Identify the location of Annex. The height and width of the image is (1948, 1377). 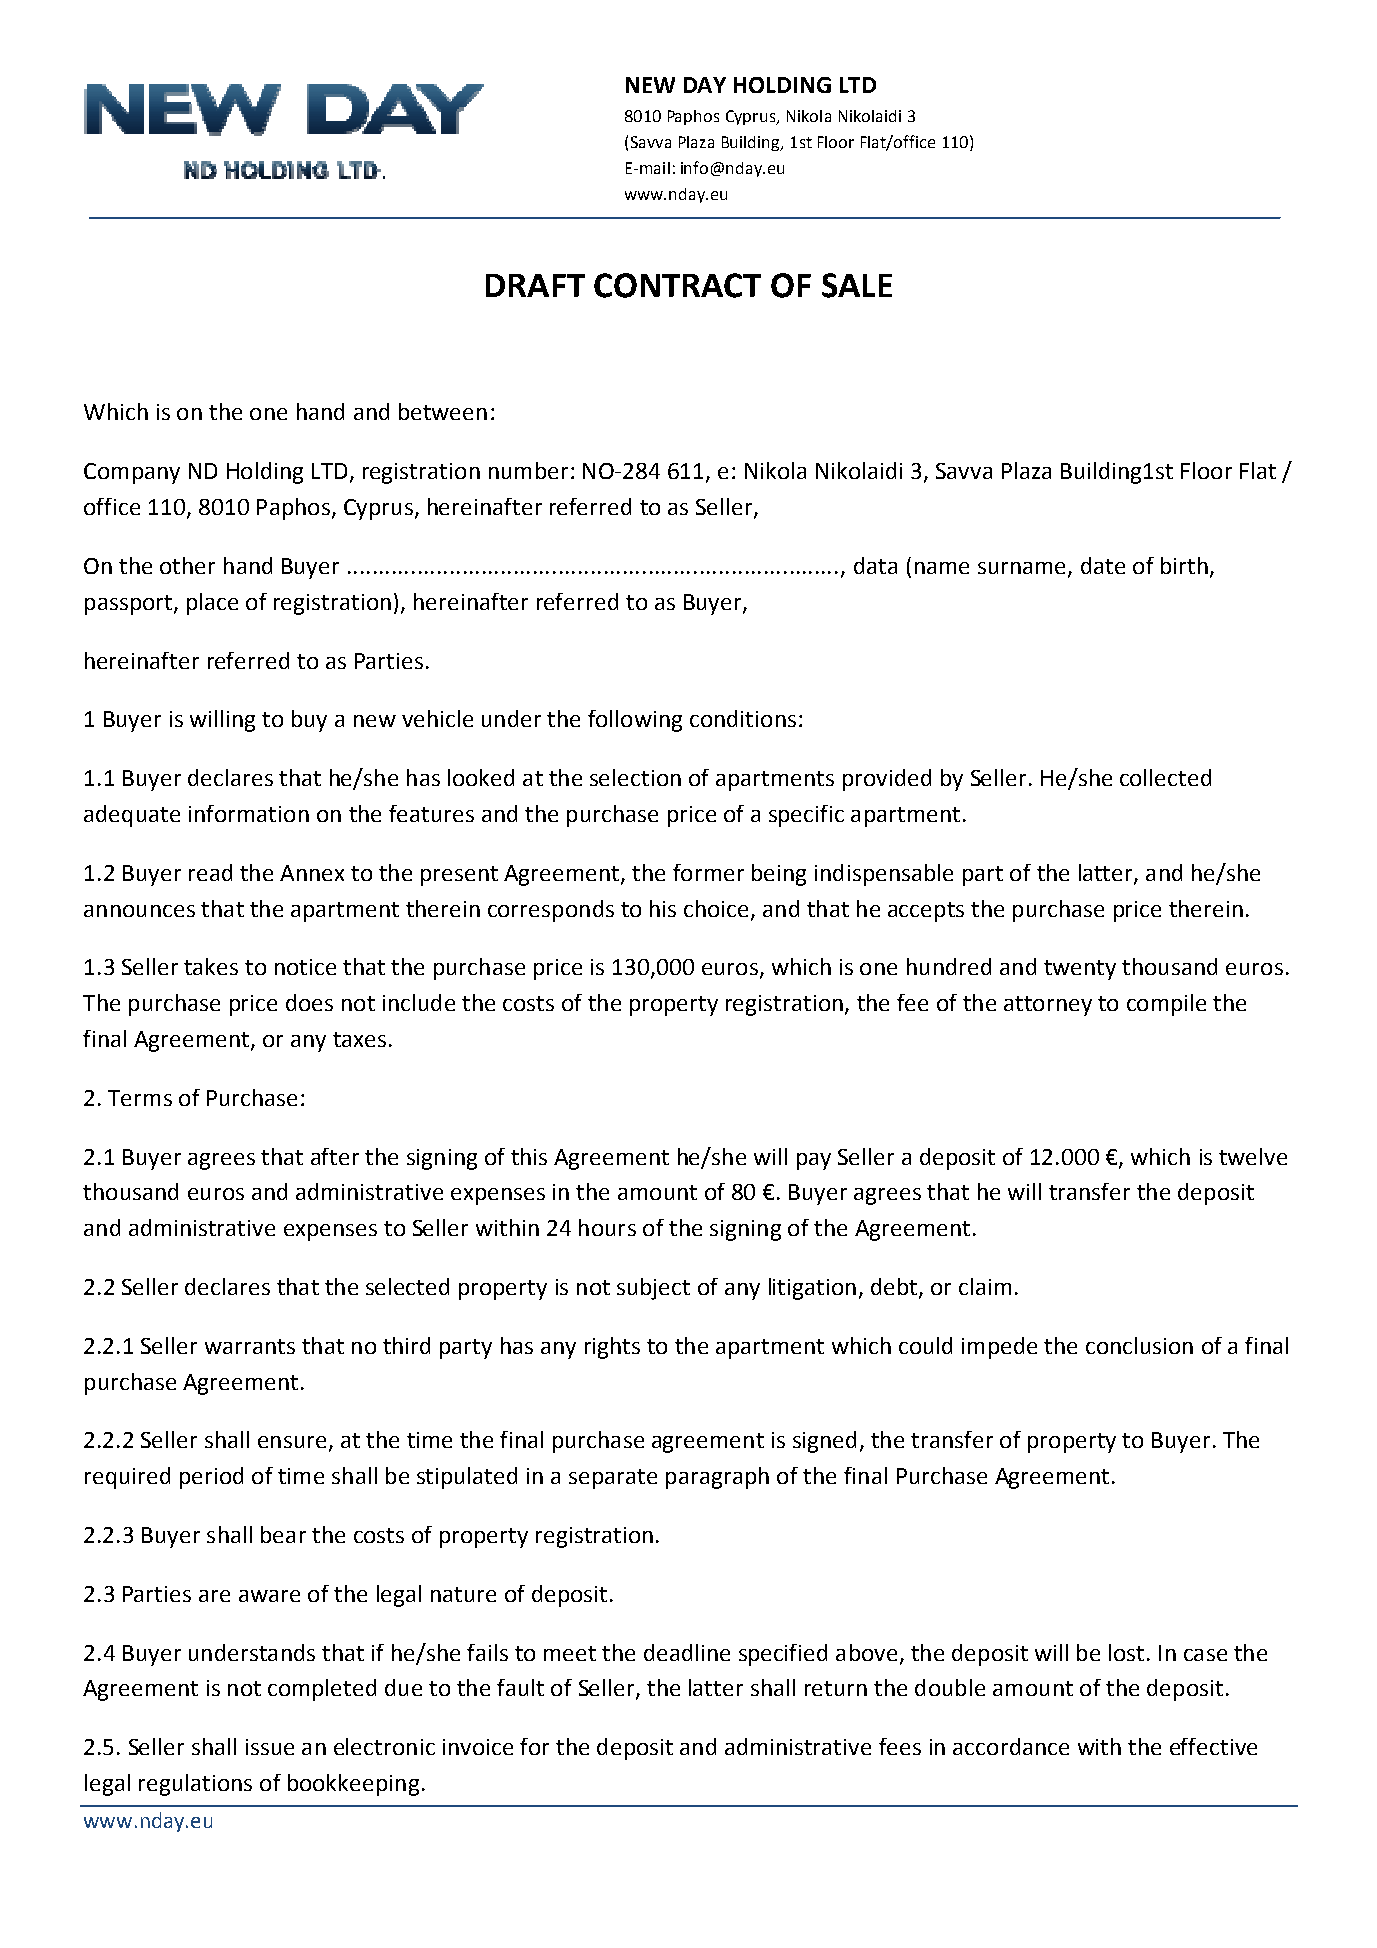
(312, 873).
